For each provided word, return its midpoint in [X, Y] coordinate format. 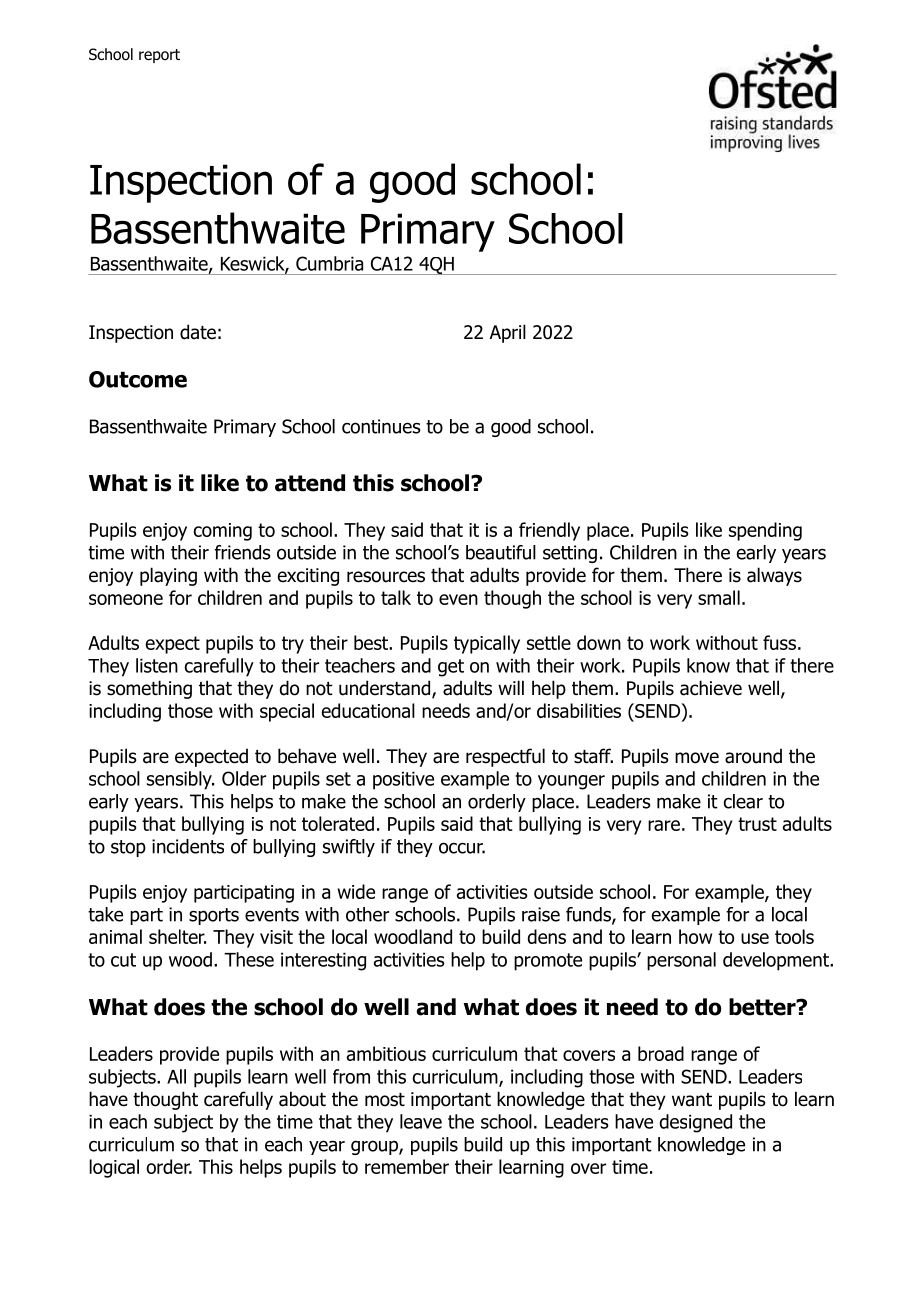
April [508, 333]
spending [765, 531]
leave [421, 1121]
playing [168, 576]
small [719, 597]
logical [114, 1168]
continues [381, 426]
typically [487, 644]
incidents [188, 846]
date [198, 332]
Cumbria [329, 263]
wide [356, 891]
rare [664, 825]
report [159, 56]
